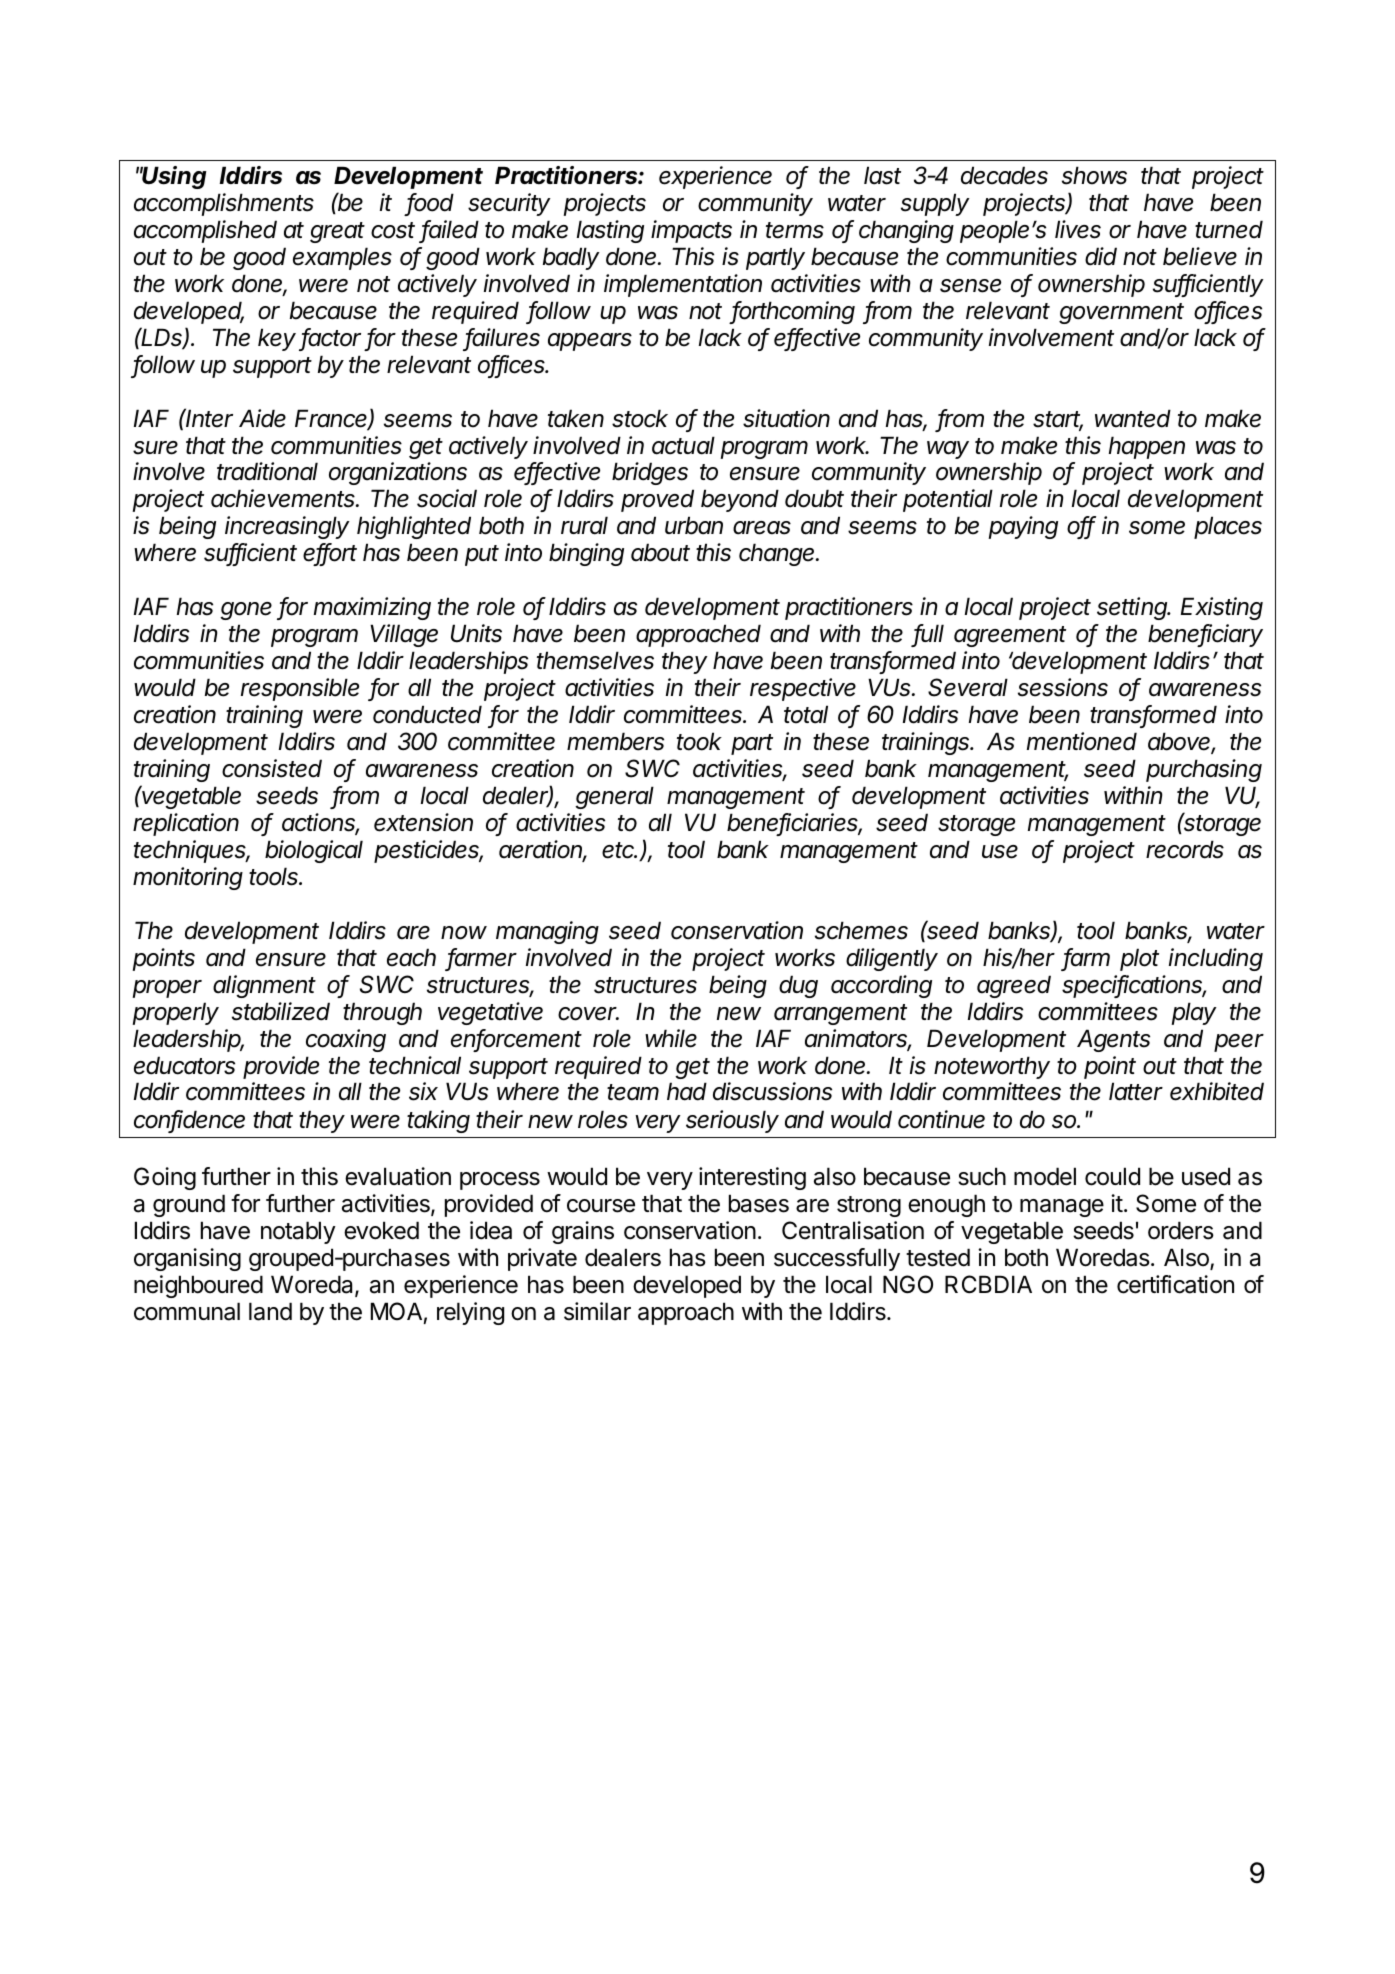  Describe the element at coordinates (1078, 229) in the screenshot. I see `lives` at that location.
